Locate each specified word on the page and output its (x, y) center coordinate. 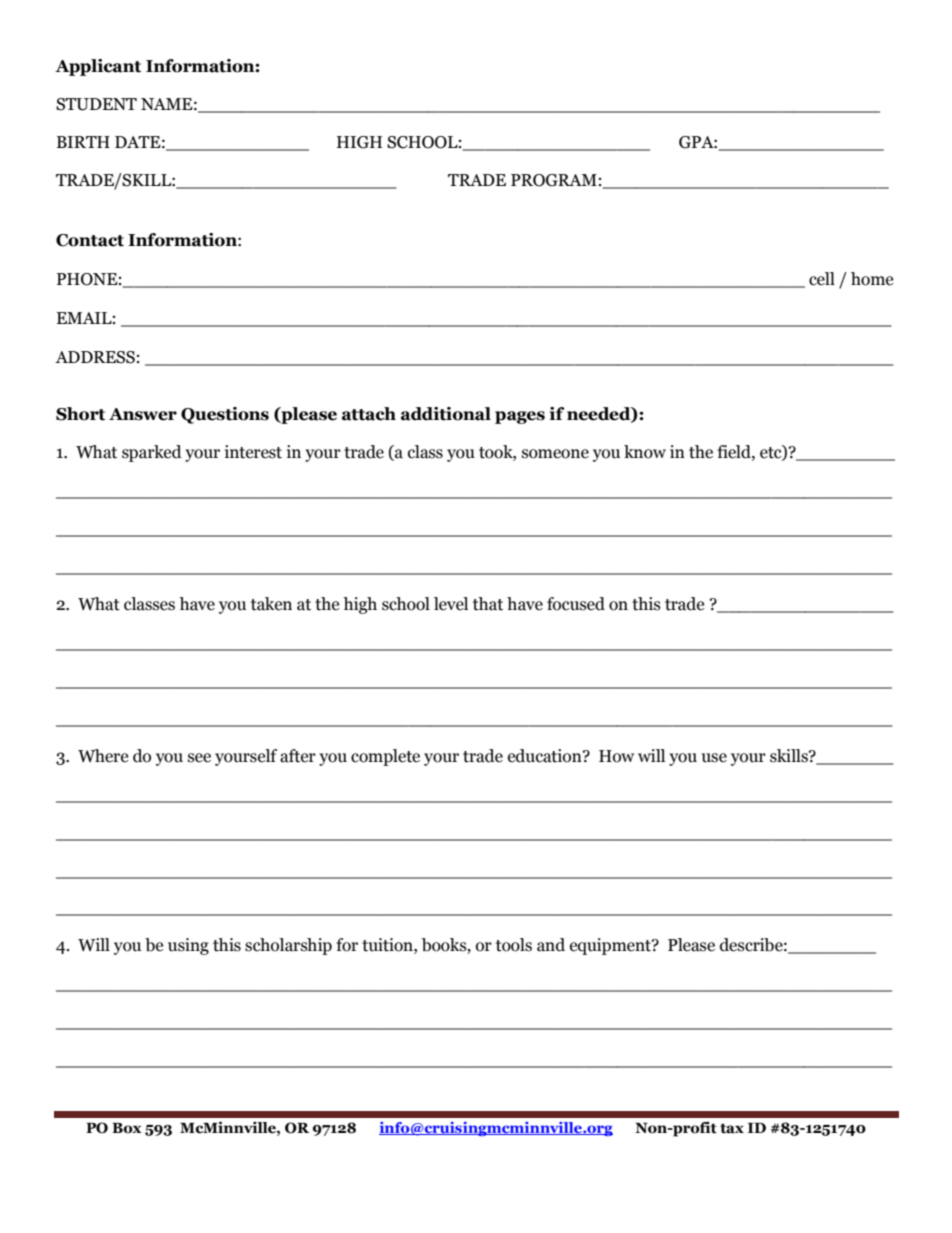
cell (822, 279)
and (551, 945)
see (199, 758)
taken (271, 604)
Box (126, 1128)
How (616, 756)
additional (446, 414)
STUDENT (96, 104)
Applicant (98, 67)
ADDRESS (95, 357)
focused (576, 604)
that (488, 604)
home (872, 279)
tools (514, 945)
